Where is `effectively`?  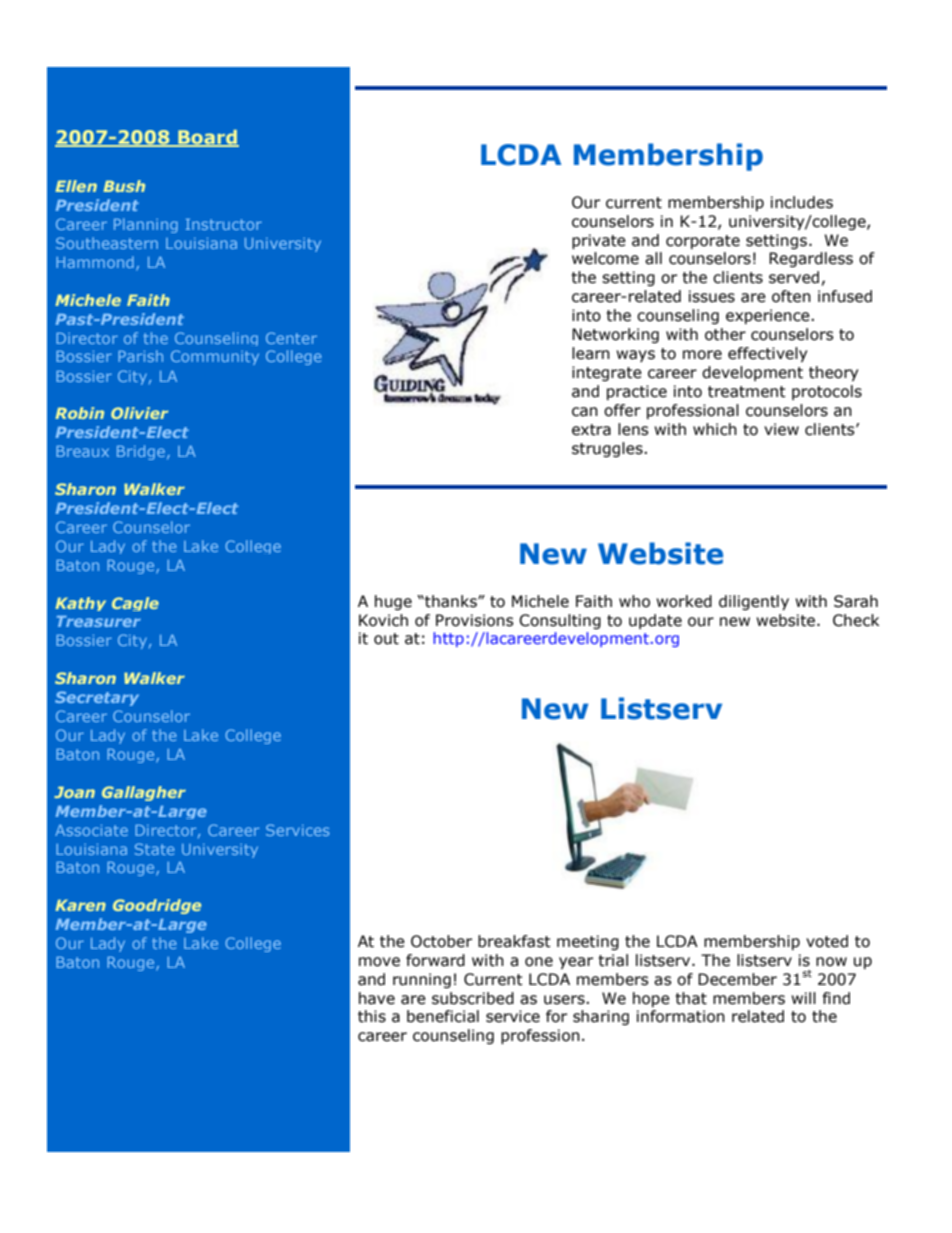 effectively is located at coordinates (767, 354).
